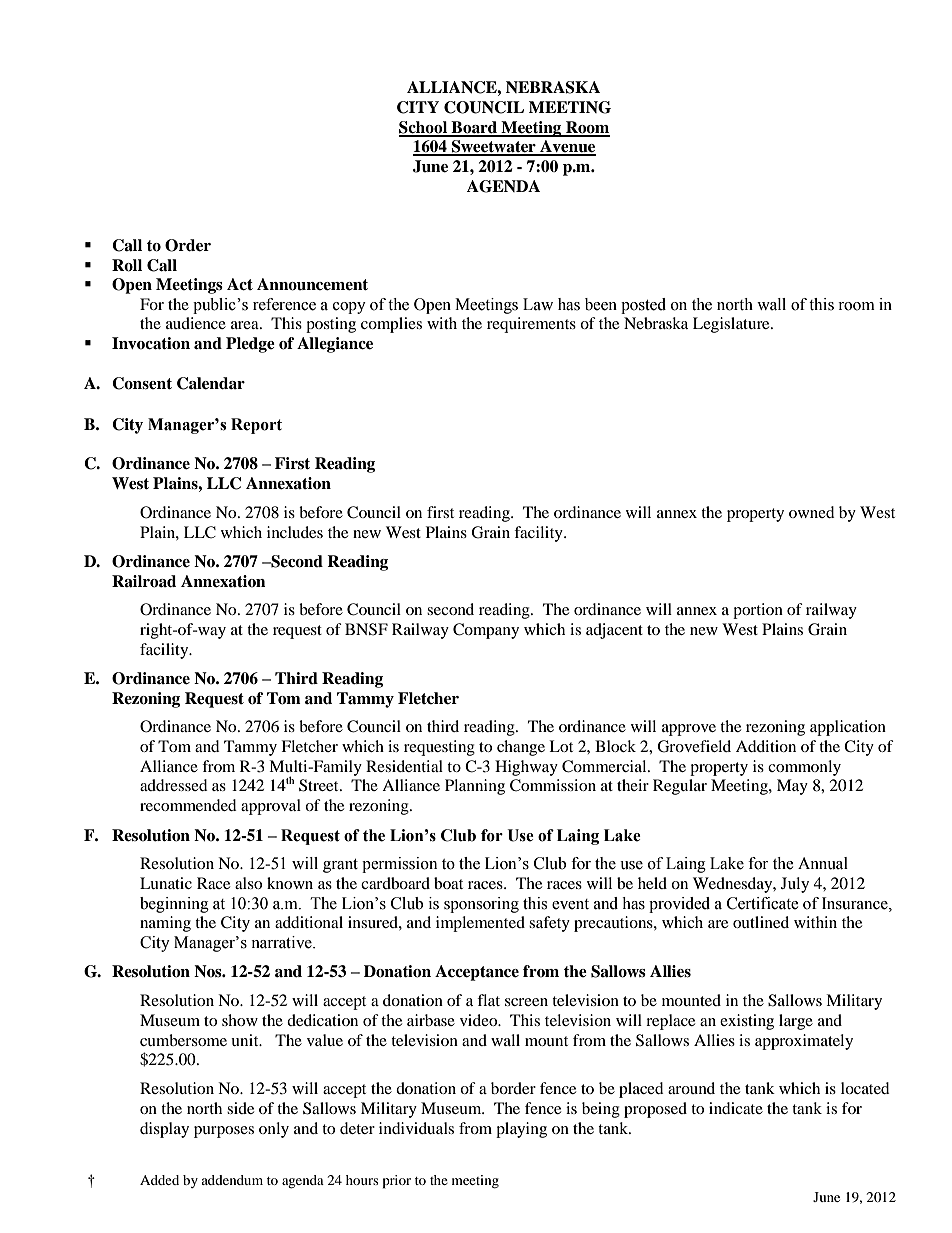 The width and height of the screenshot is (952, 1233). What do you see at coordinates (486, 631) in the screenshot?
I see `Company` at bounding box center [486, 631].
